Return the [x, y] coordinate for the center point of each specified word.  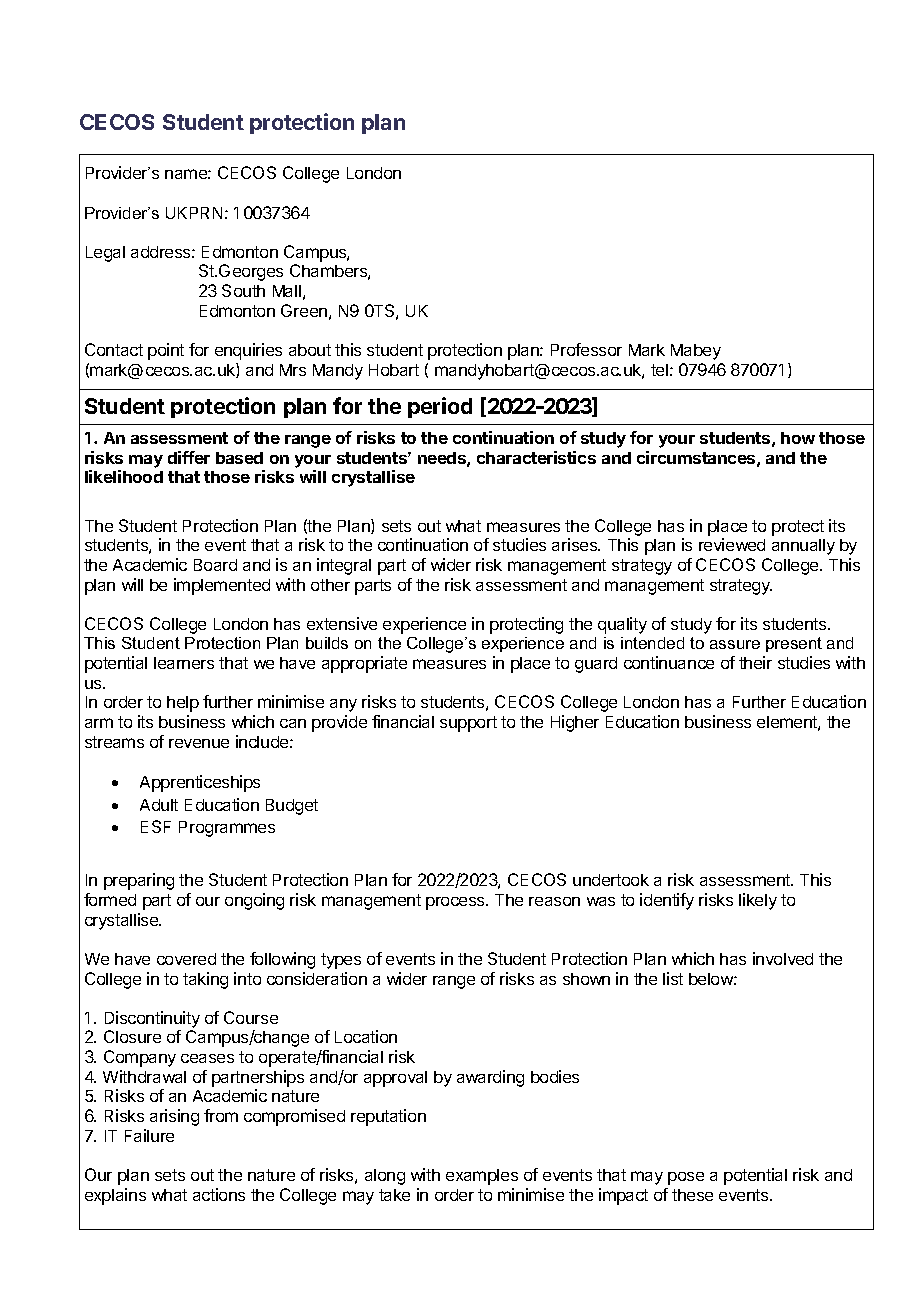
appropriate [364, 664]
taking [205, 980]
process [456, 903]
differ [189, 457]
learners [184, 663]
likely [758, 901]
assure [735, 644]
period [440, 407]
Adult [159, 805]
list [673, 978]
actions [219, 1194]
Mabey [696, 352]
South [243, 290]
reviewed [732, 544]
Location [366, 1036]
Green [304, 310]
